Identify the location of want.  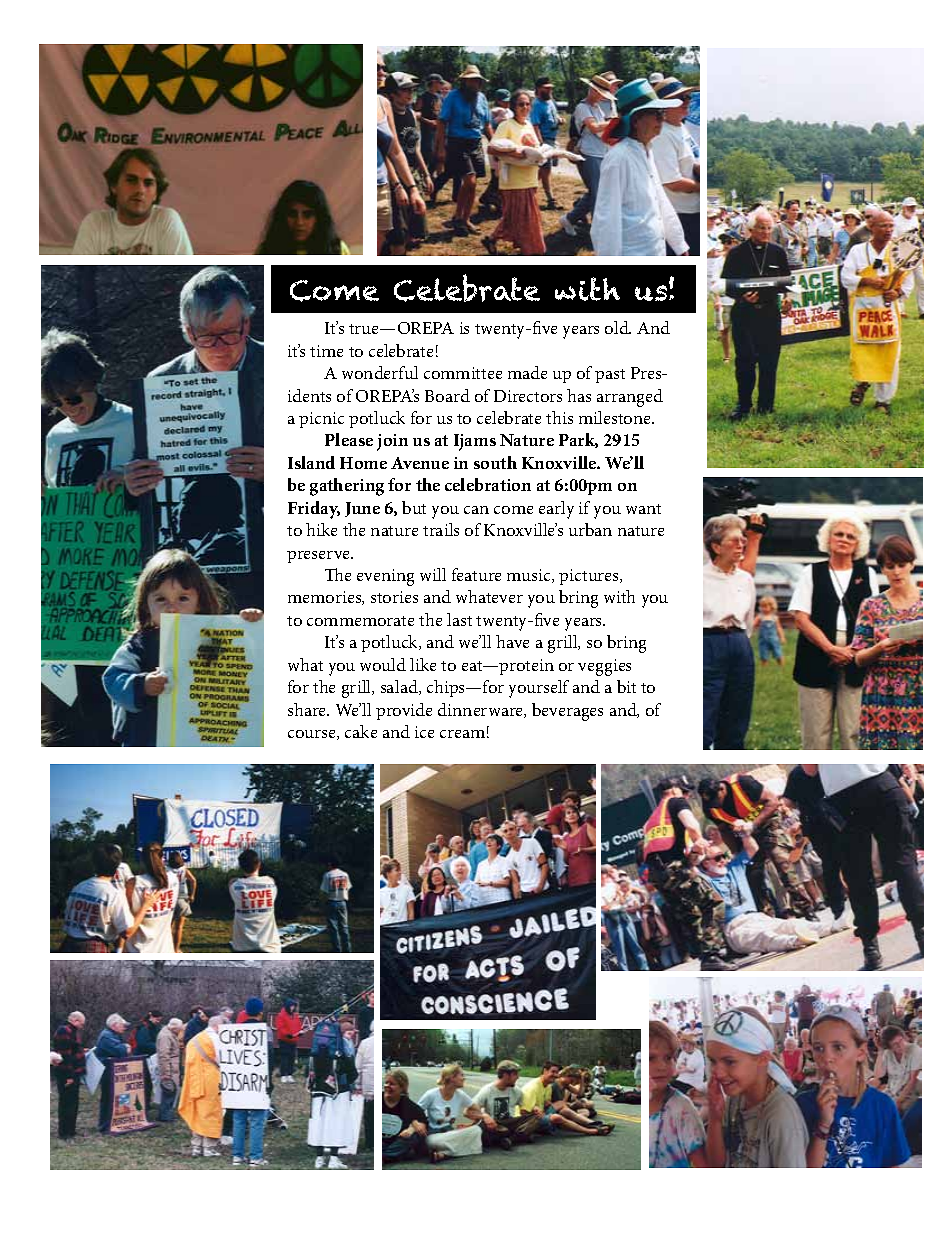
(643, 509).
